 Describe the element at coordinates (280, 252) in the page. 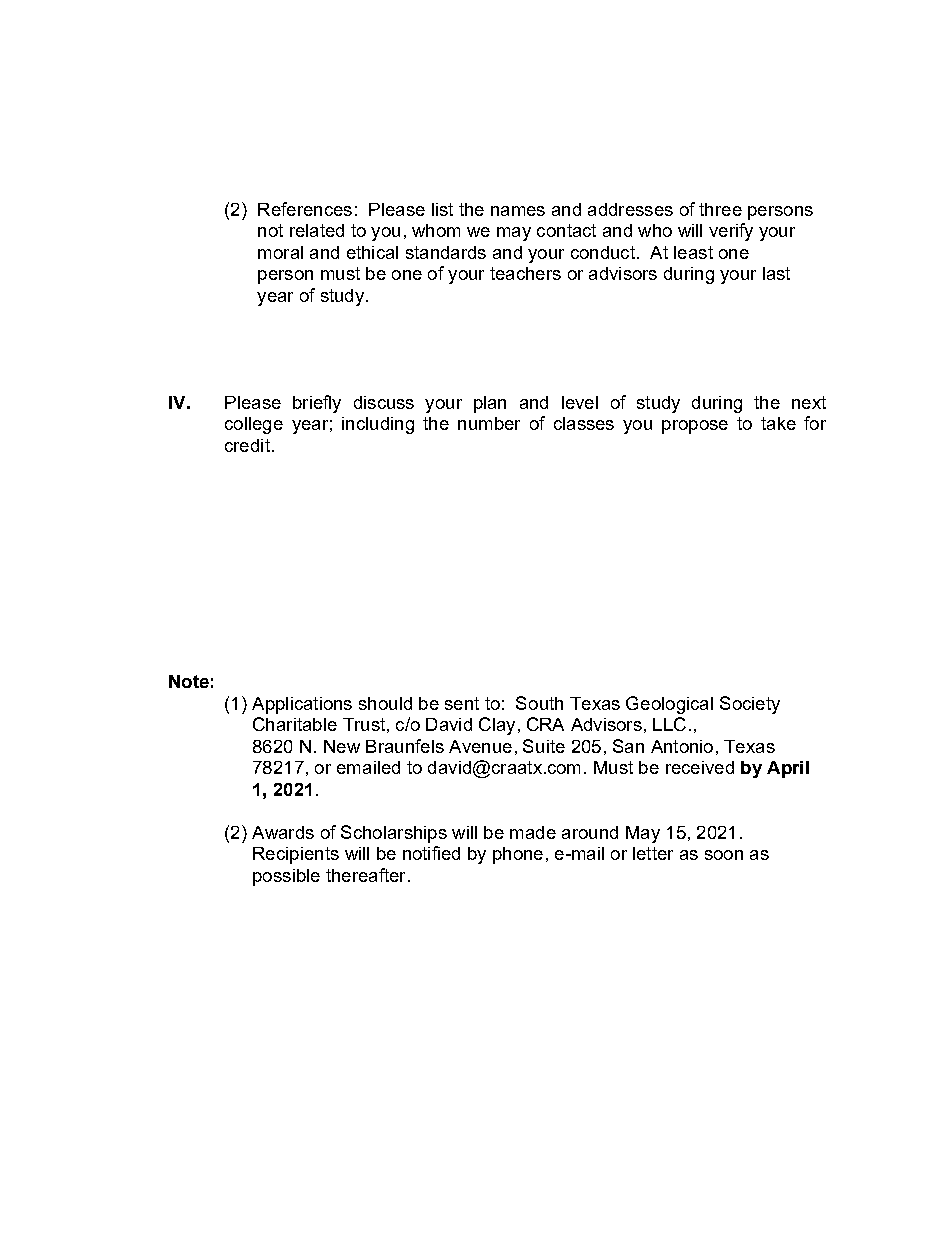

I see `moral` at that location.
